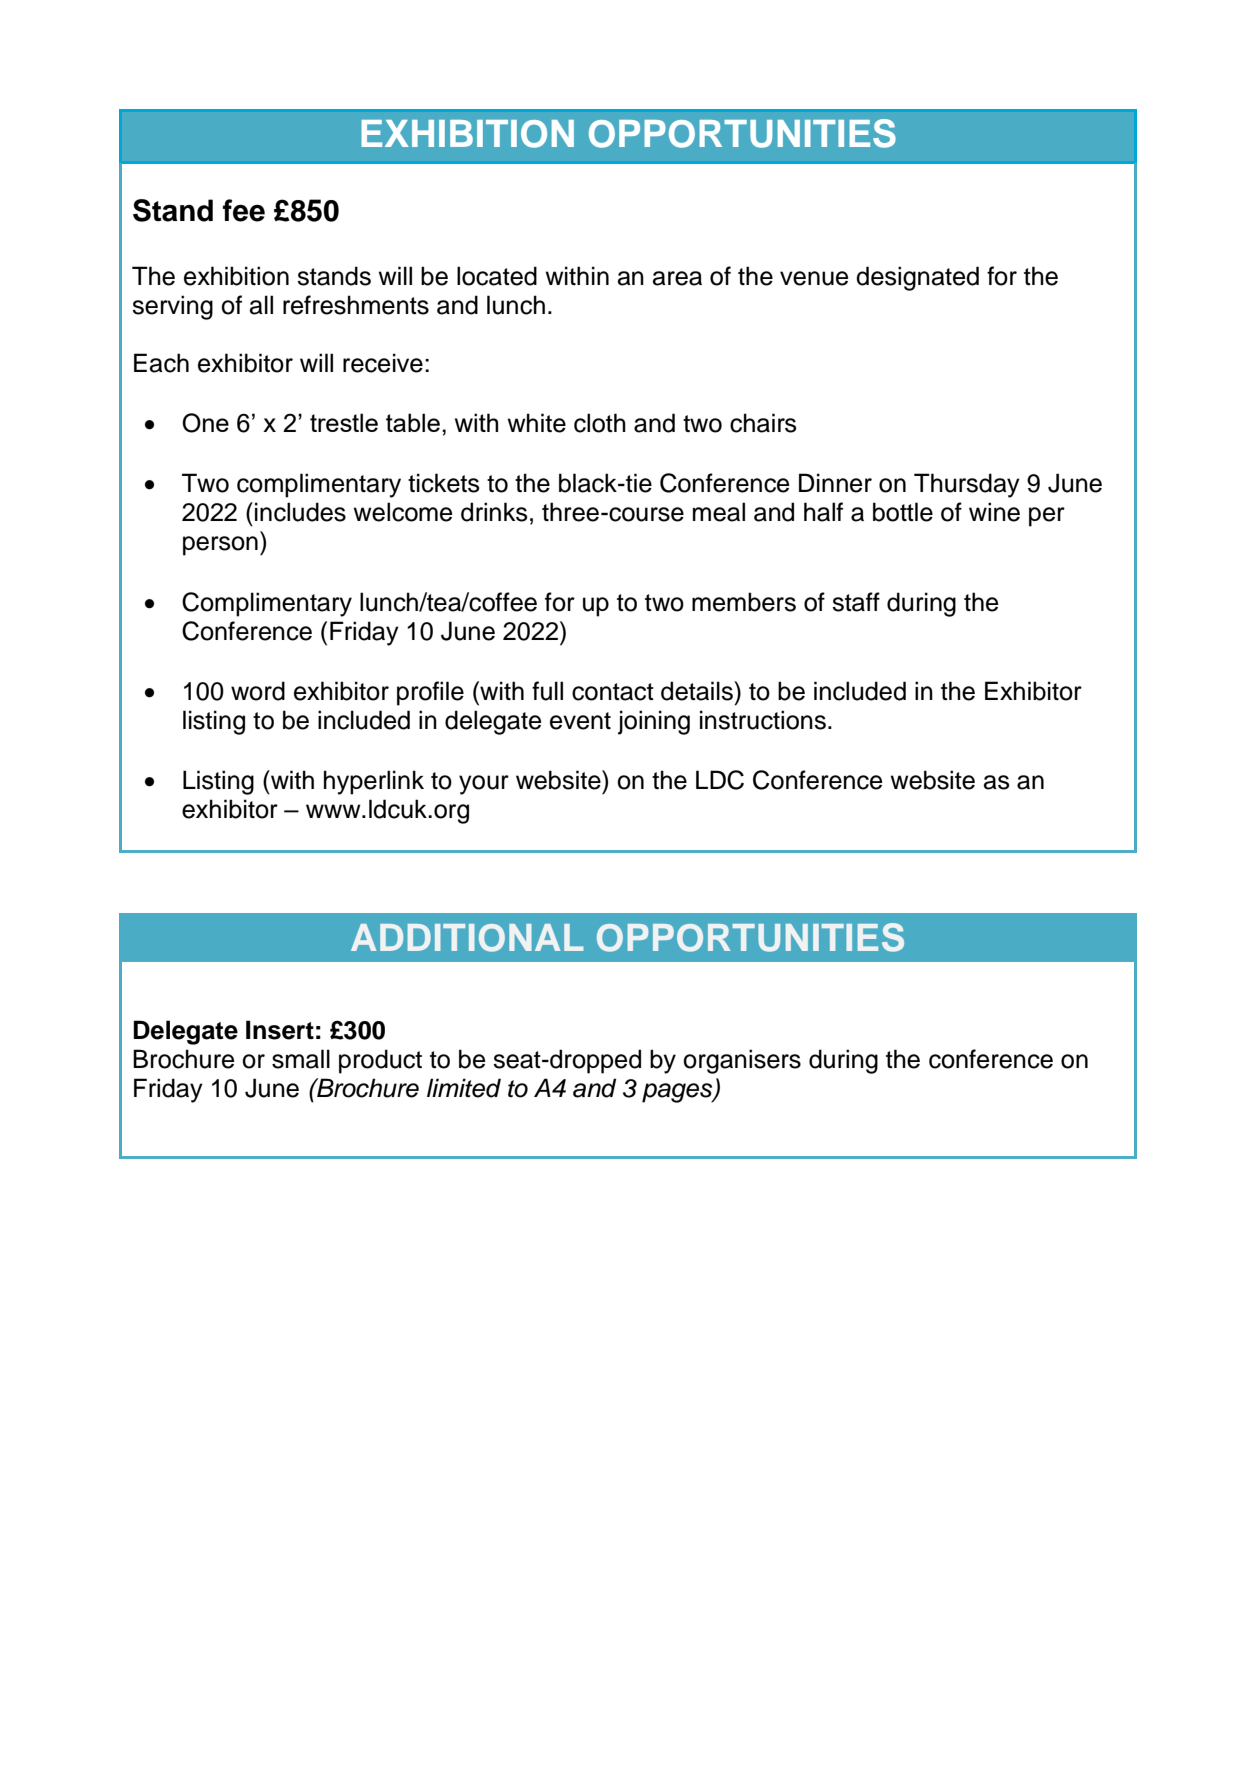  I want to click on bottle, so click(903, 512).
